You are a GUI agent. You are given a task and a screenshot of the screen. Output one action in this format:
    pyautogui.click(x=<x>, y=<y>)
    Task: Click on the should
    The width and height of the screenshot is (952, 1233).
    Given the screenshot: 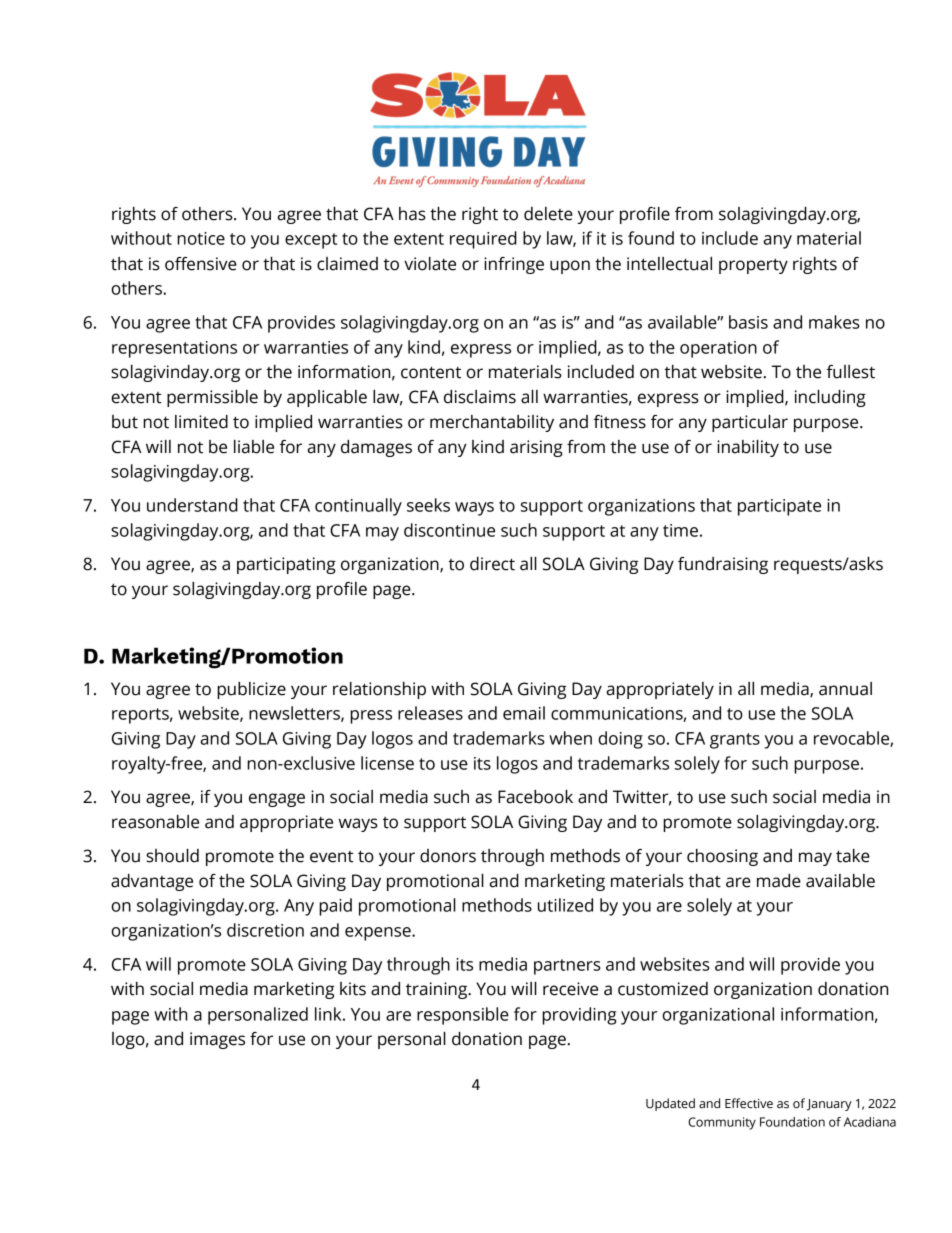 What is the action you would take?
    pyautogui.click(x=172, y=856)
